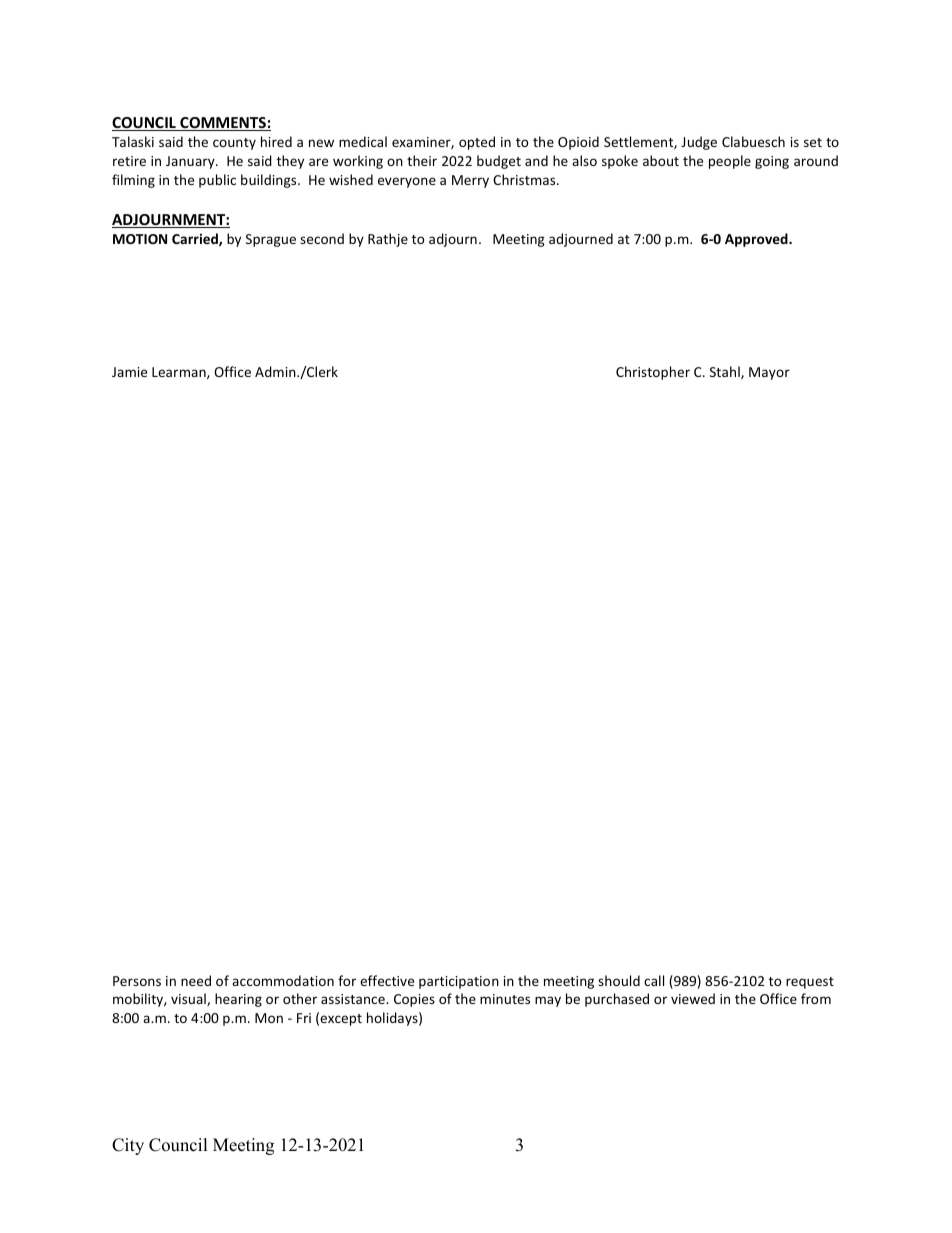  What do you see at coordinates (730, 162) in the screenshot?
I see `people` at bounding box center [730, 162].
